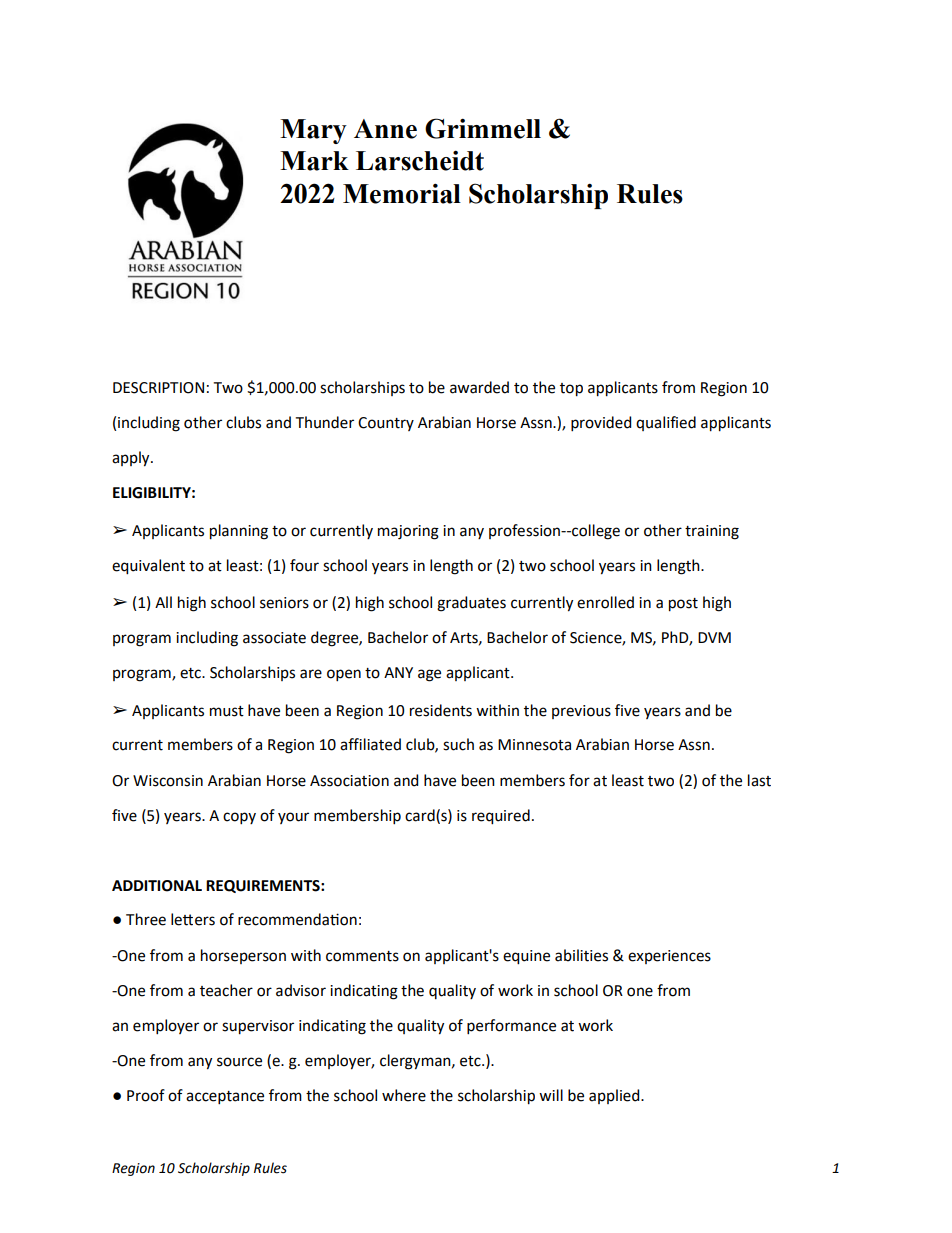  I want to click on Memorial, so click(402, 193).
